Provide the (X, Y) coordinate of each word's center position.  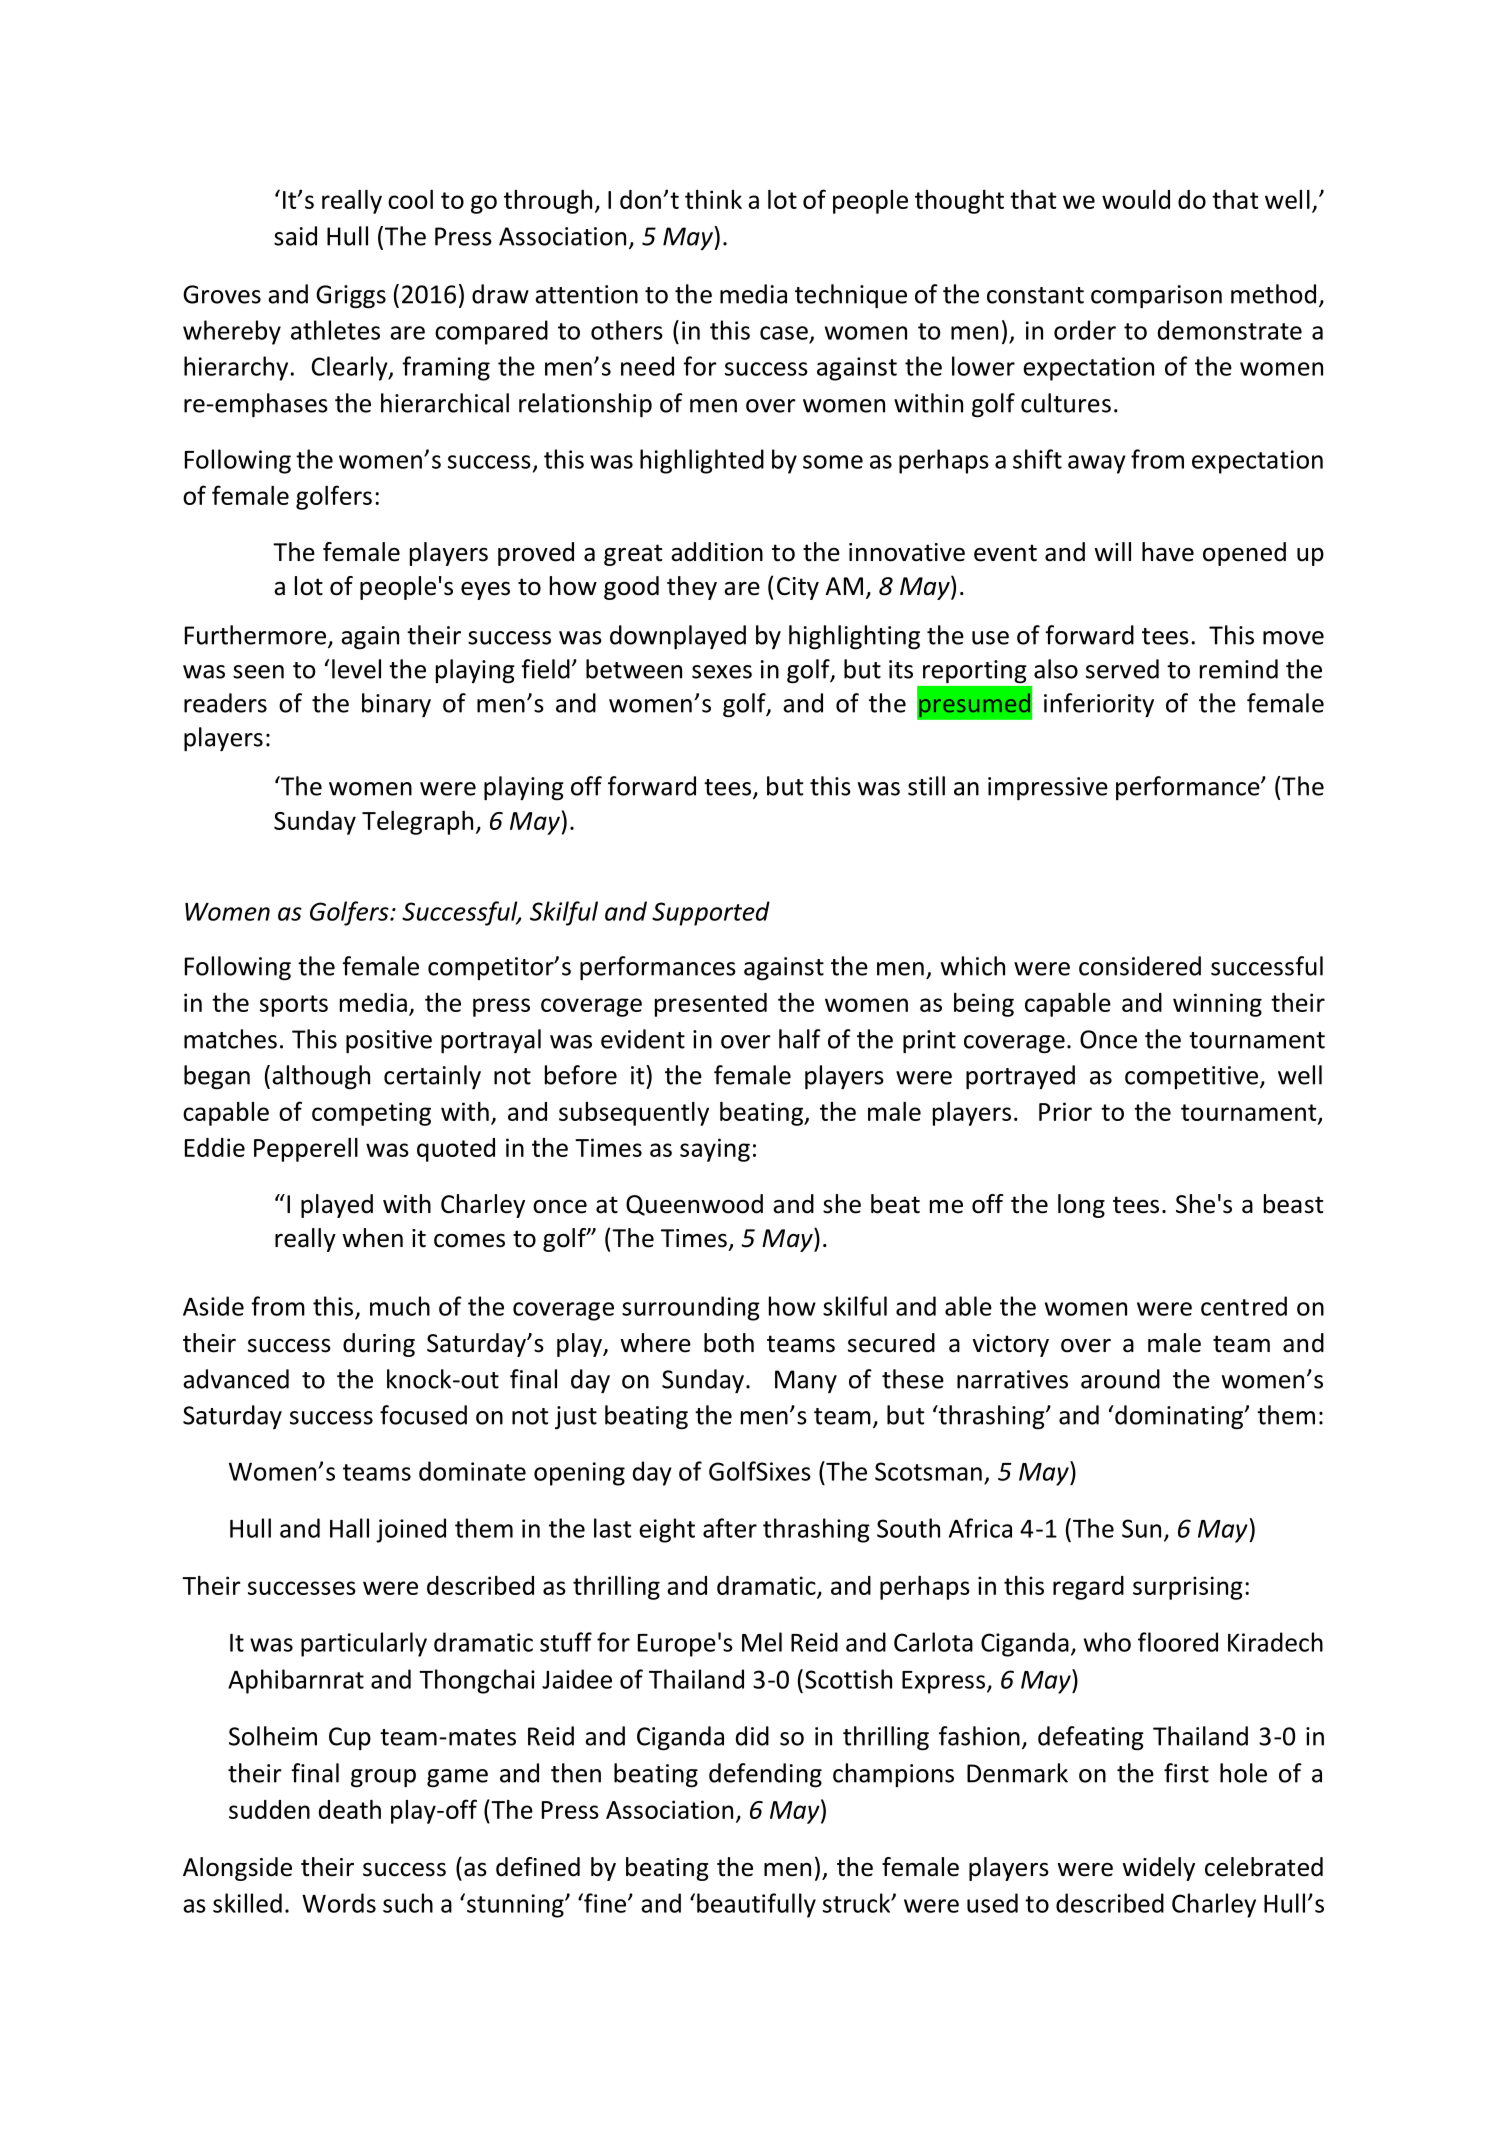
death (350, 1809)
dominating (1179, 1417)
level (356, 669)
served (1122, 669)
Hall (349, 1528)
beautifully (756, 1905)
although (321, 1077)
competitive (1191, 1077)
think (713, 199)
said (295, 236)
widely (1158, 1869)
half (800, 1039)
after (730, 1528)
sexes (722, 672)
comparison (1156, 297)
